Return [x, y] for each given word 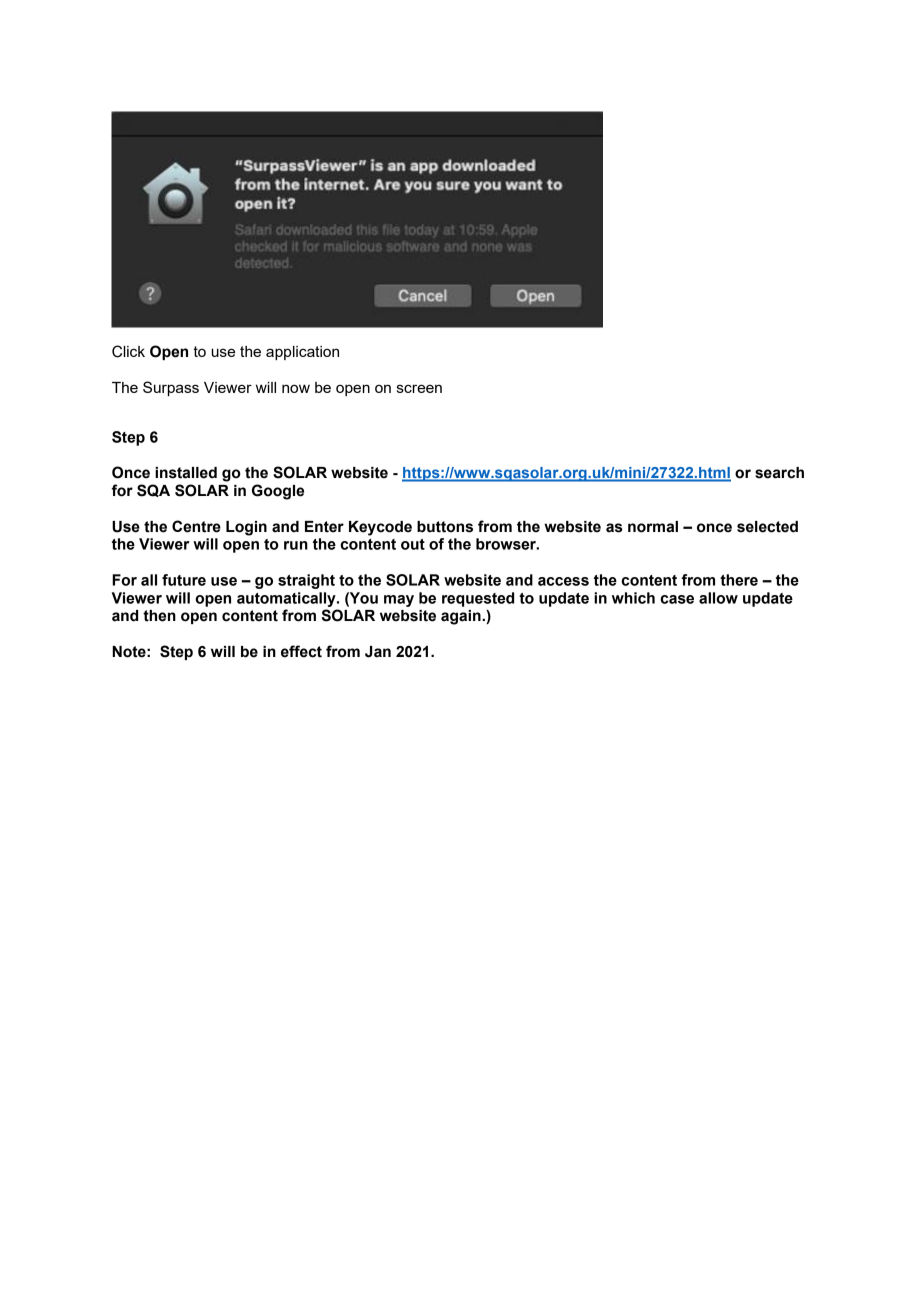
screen [419, 388]
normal [653, 527]
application [302, 353]
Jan [378, 652]
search [779, 473]
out [413, 544]
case [677, 599]
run [296, 545]
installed [186, 473]
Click [128, 351]
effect [301, 651]
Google [278, 492]
